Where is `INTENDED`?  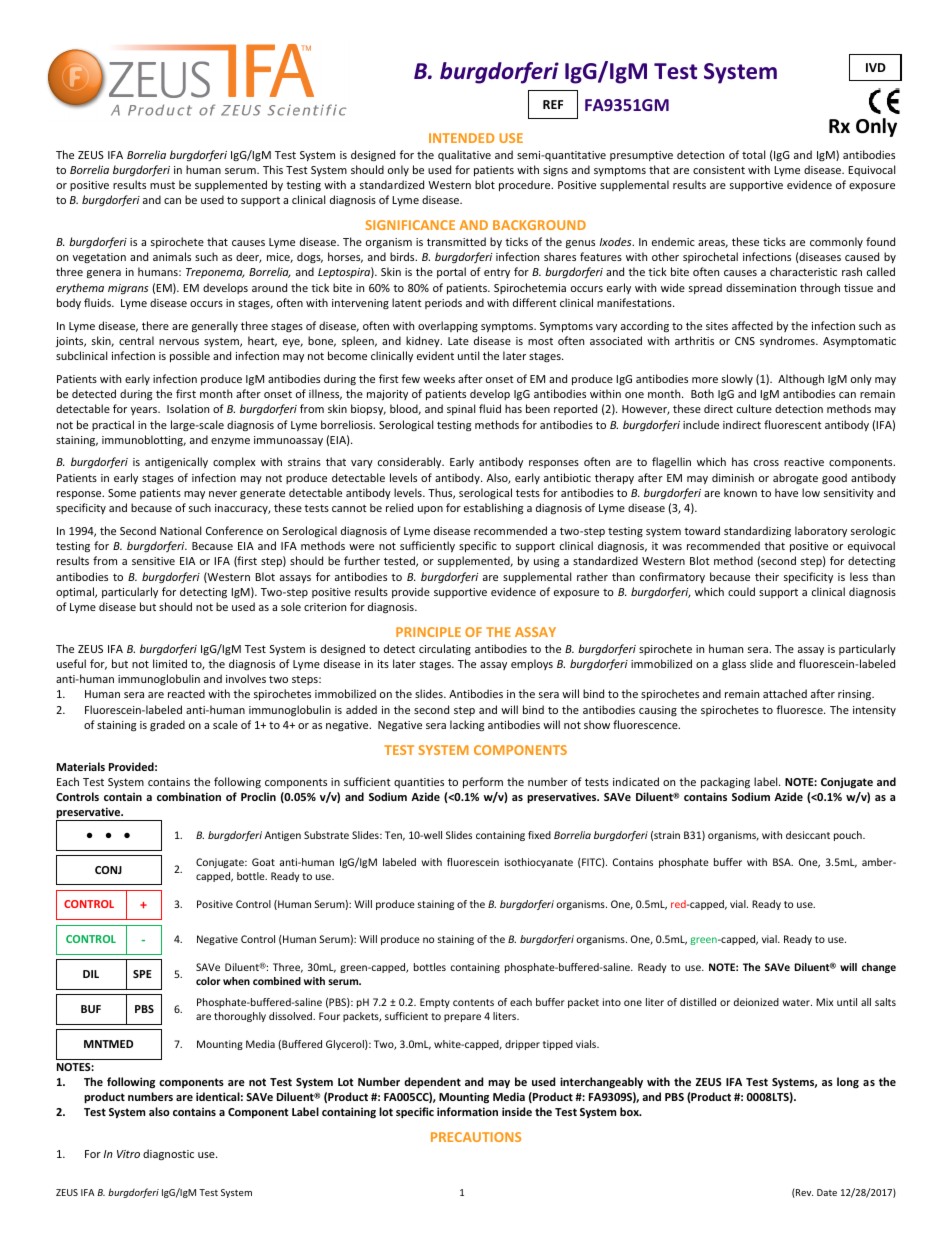 INTENDED is located at coordinates (461, 138).
